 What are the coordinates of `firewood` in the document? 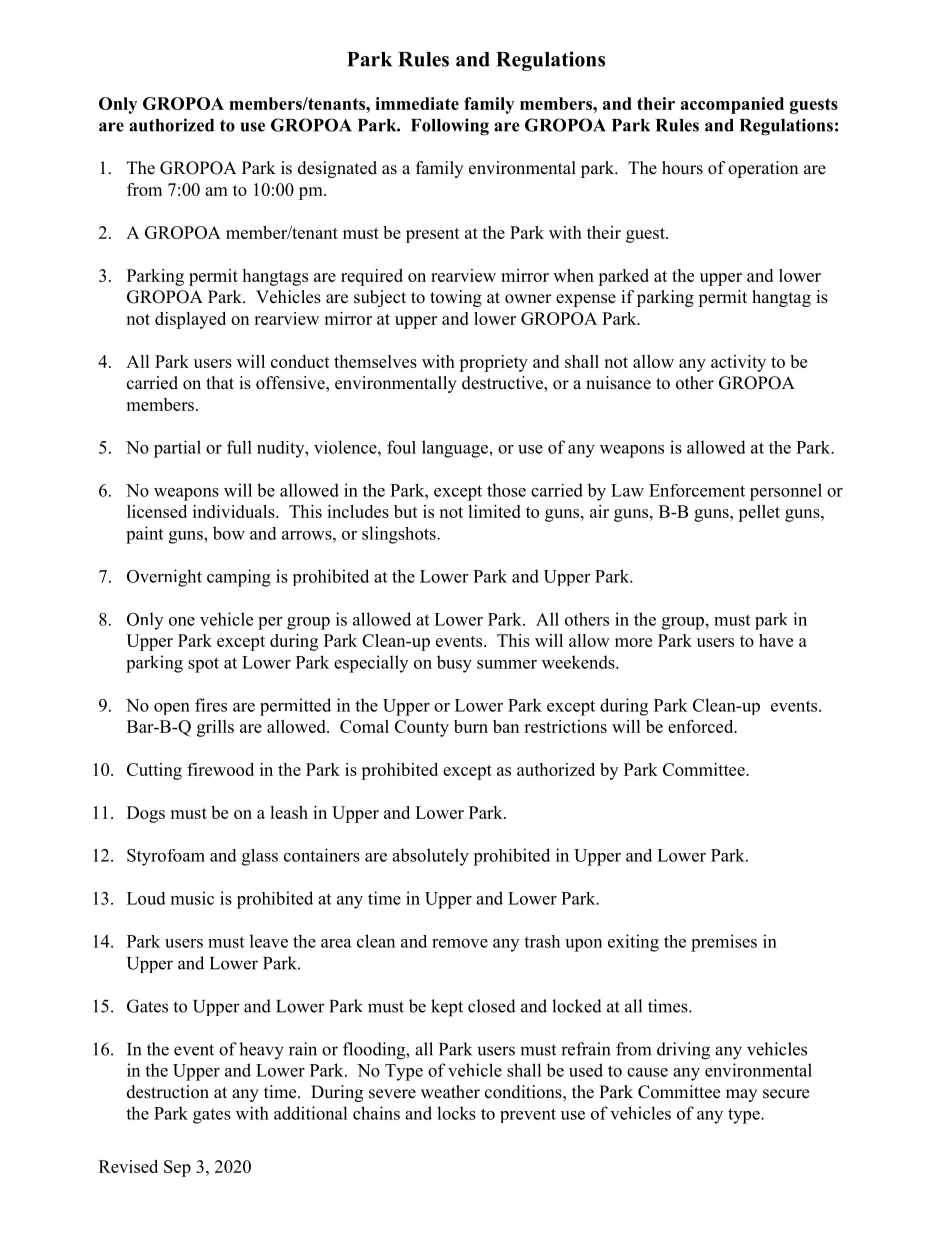 It's located at (220, 769).
